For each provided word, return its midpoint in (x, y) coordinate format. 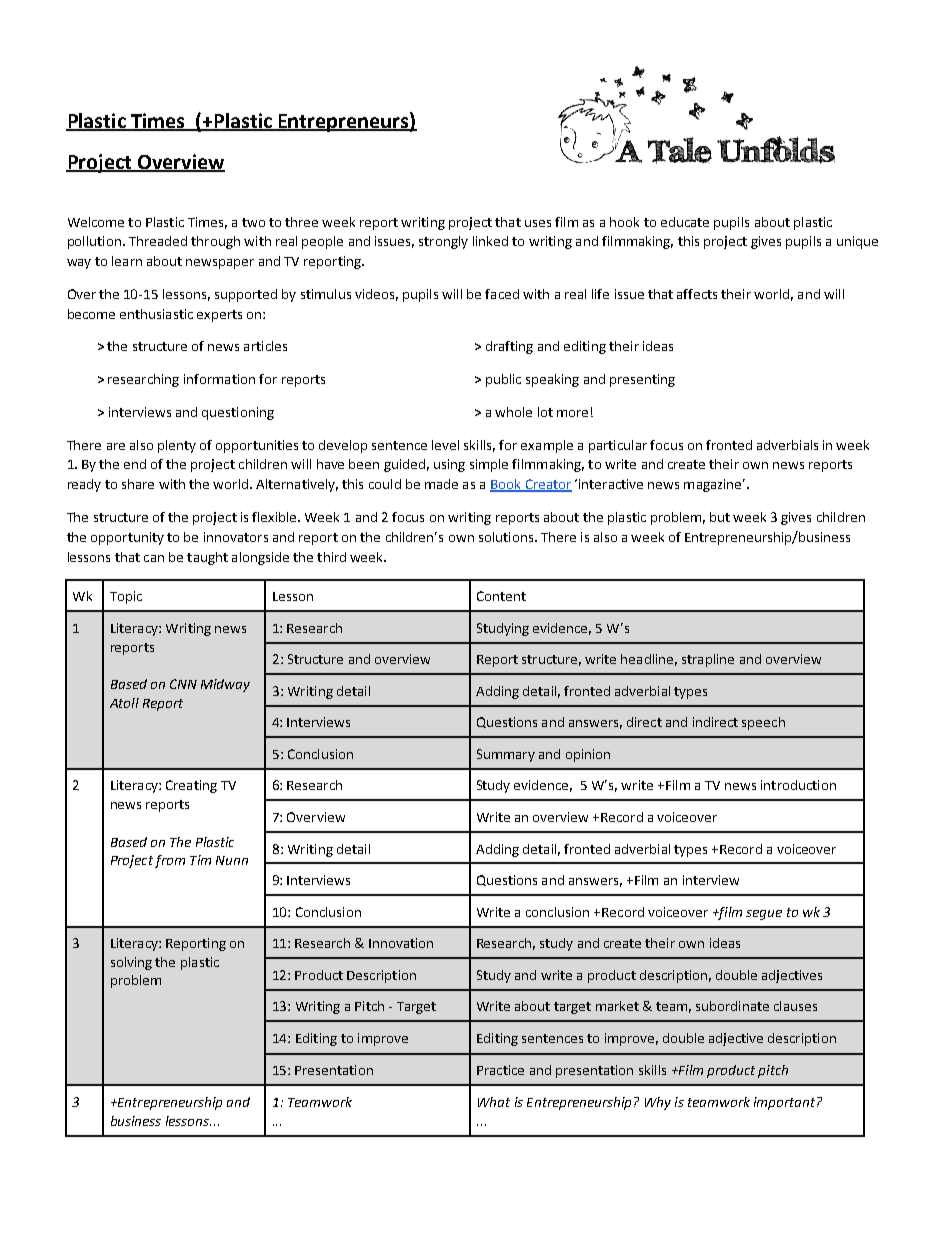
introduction (798, 785)
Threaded (158, 241)
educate (685, 222)
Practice (500, 1070)
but (720, 517)
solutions (507, 537)
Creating (191, 786)
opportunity (127, 538)
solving (131, 963)
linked (490, 241)
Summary (506, 755)
